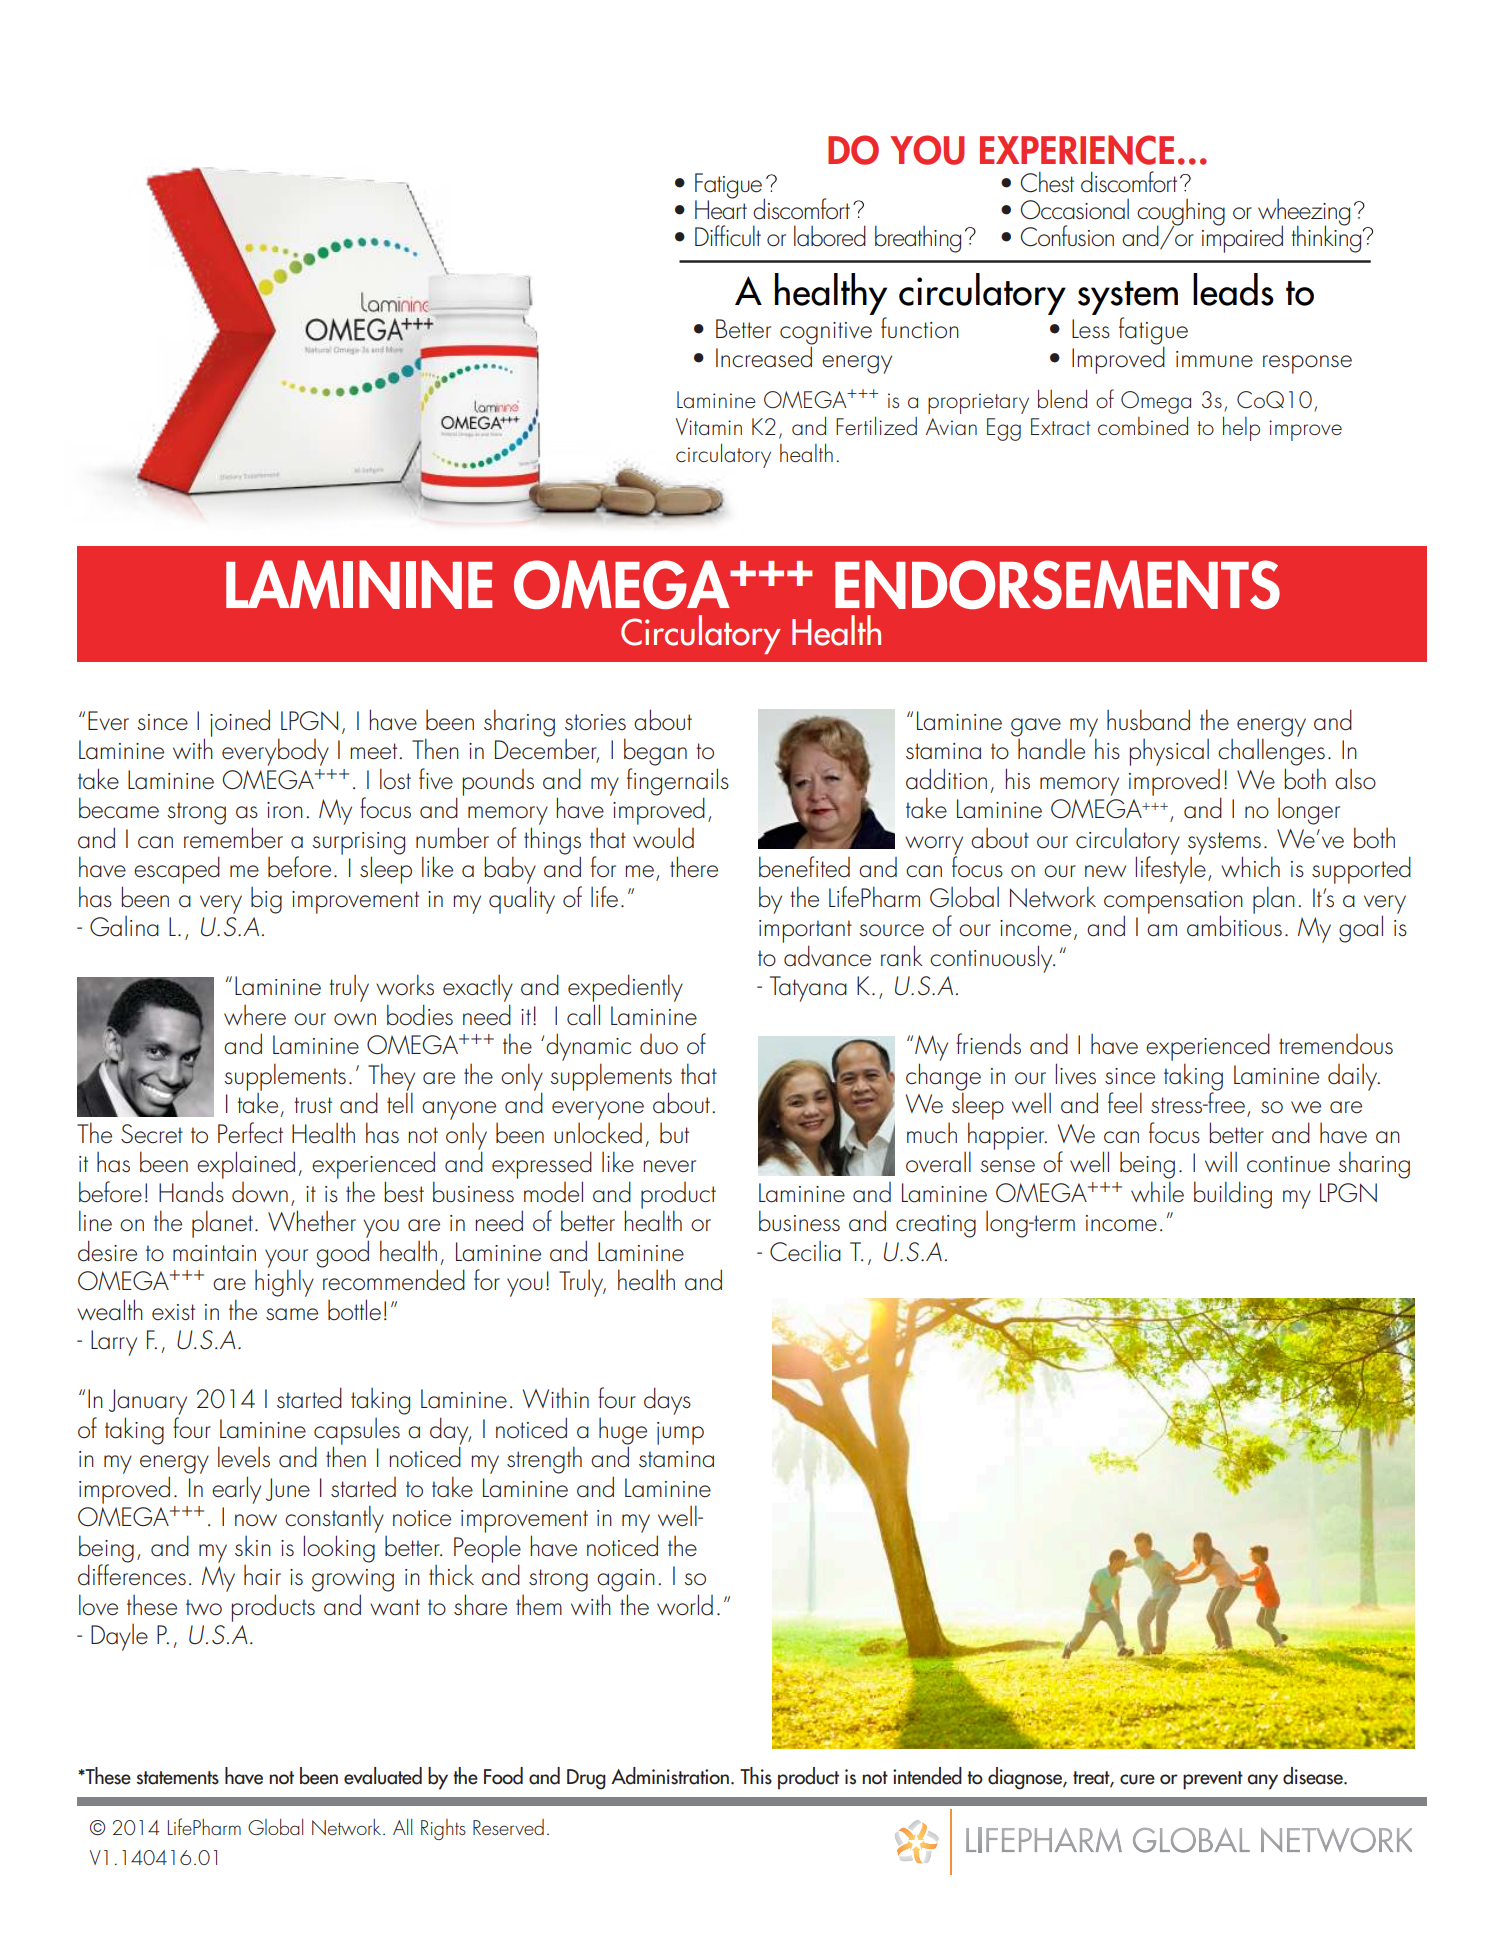 This image has width=1504, height=1947. Describe the element at coordinates (595, 722) in the image. I see `stories` at that location.
